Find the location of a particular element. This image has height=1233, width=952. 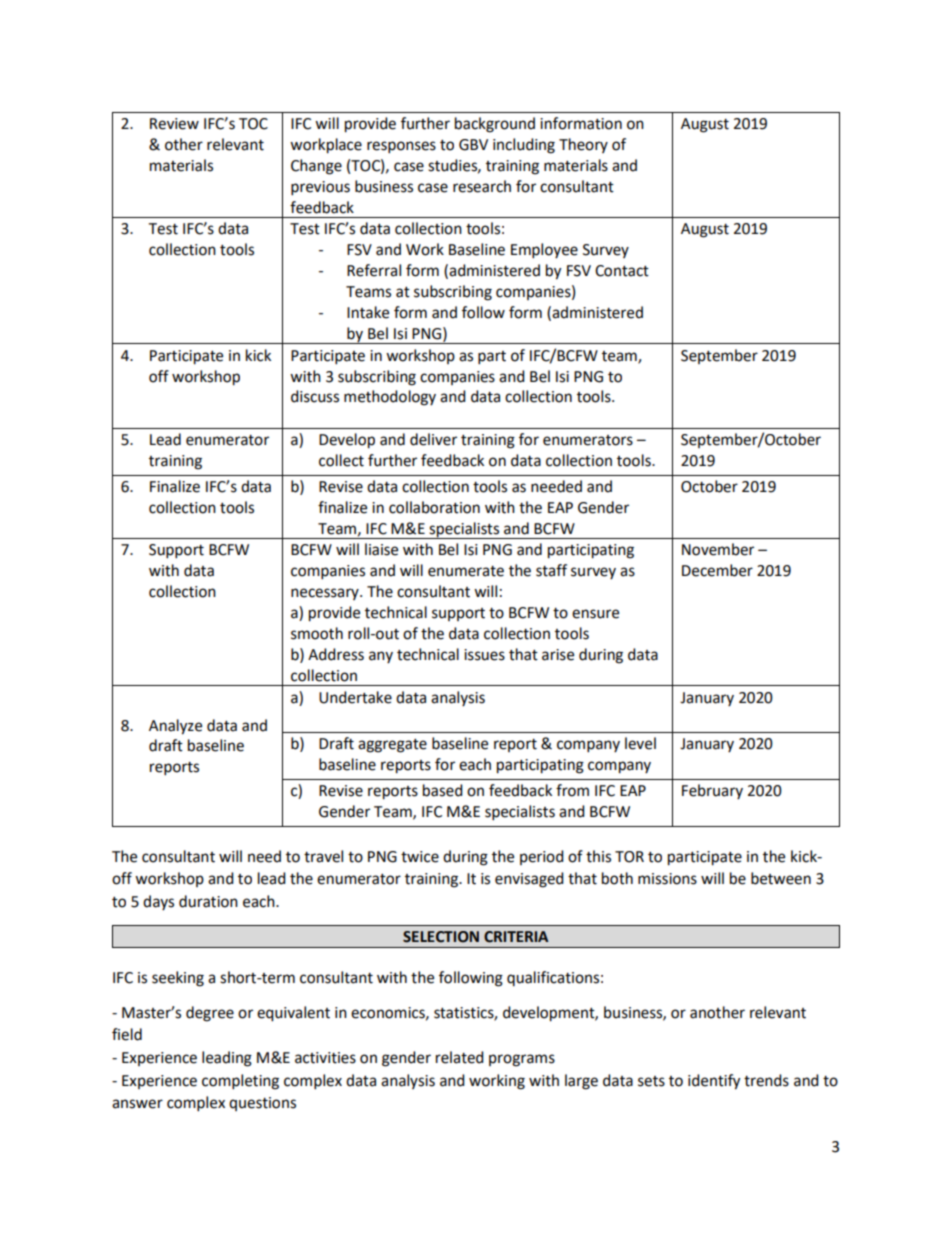

November is located at coordinates (718, 549).
